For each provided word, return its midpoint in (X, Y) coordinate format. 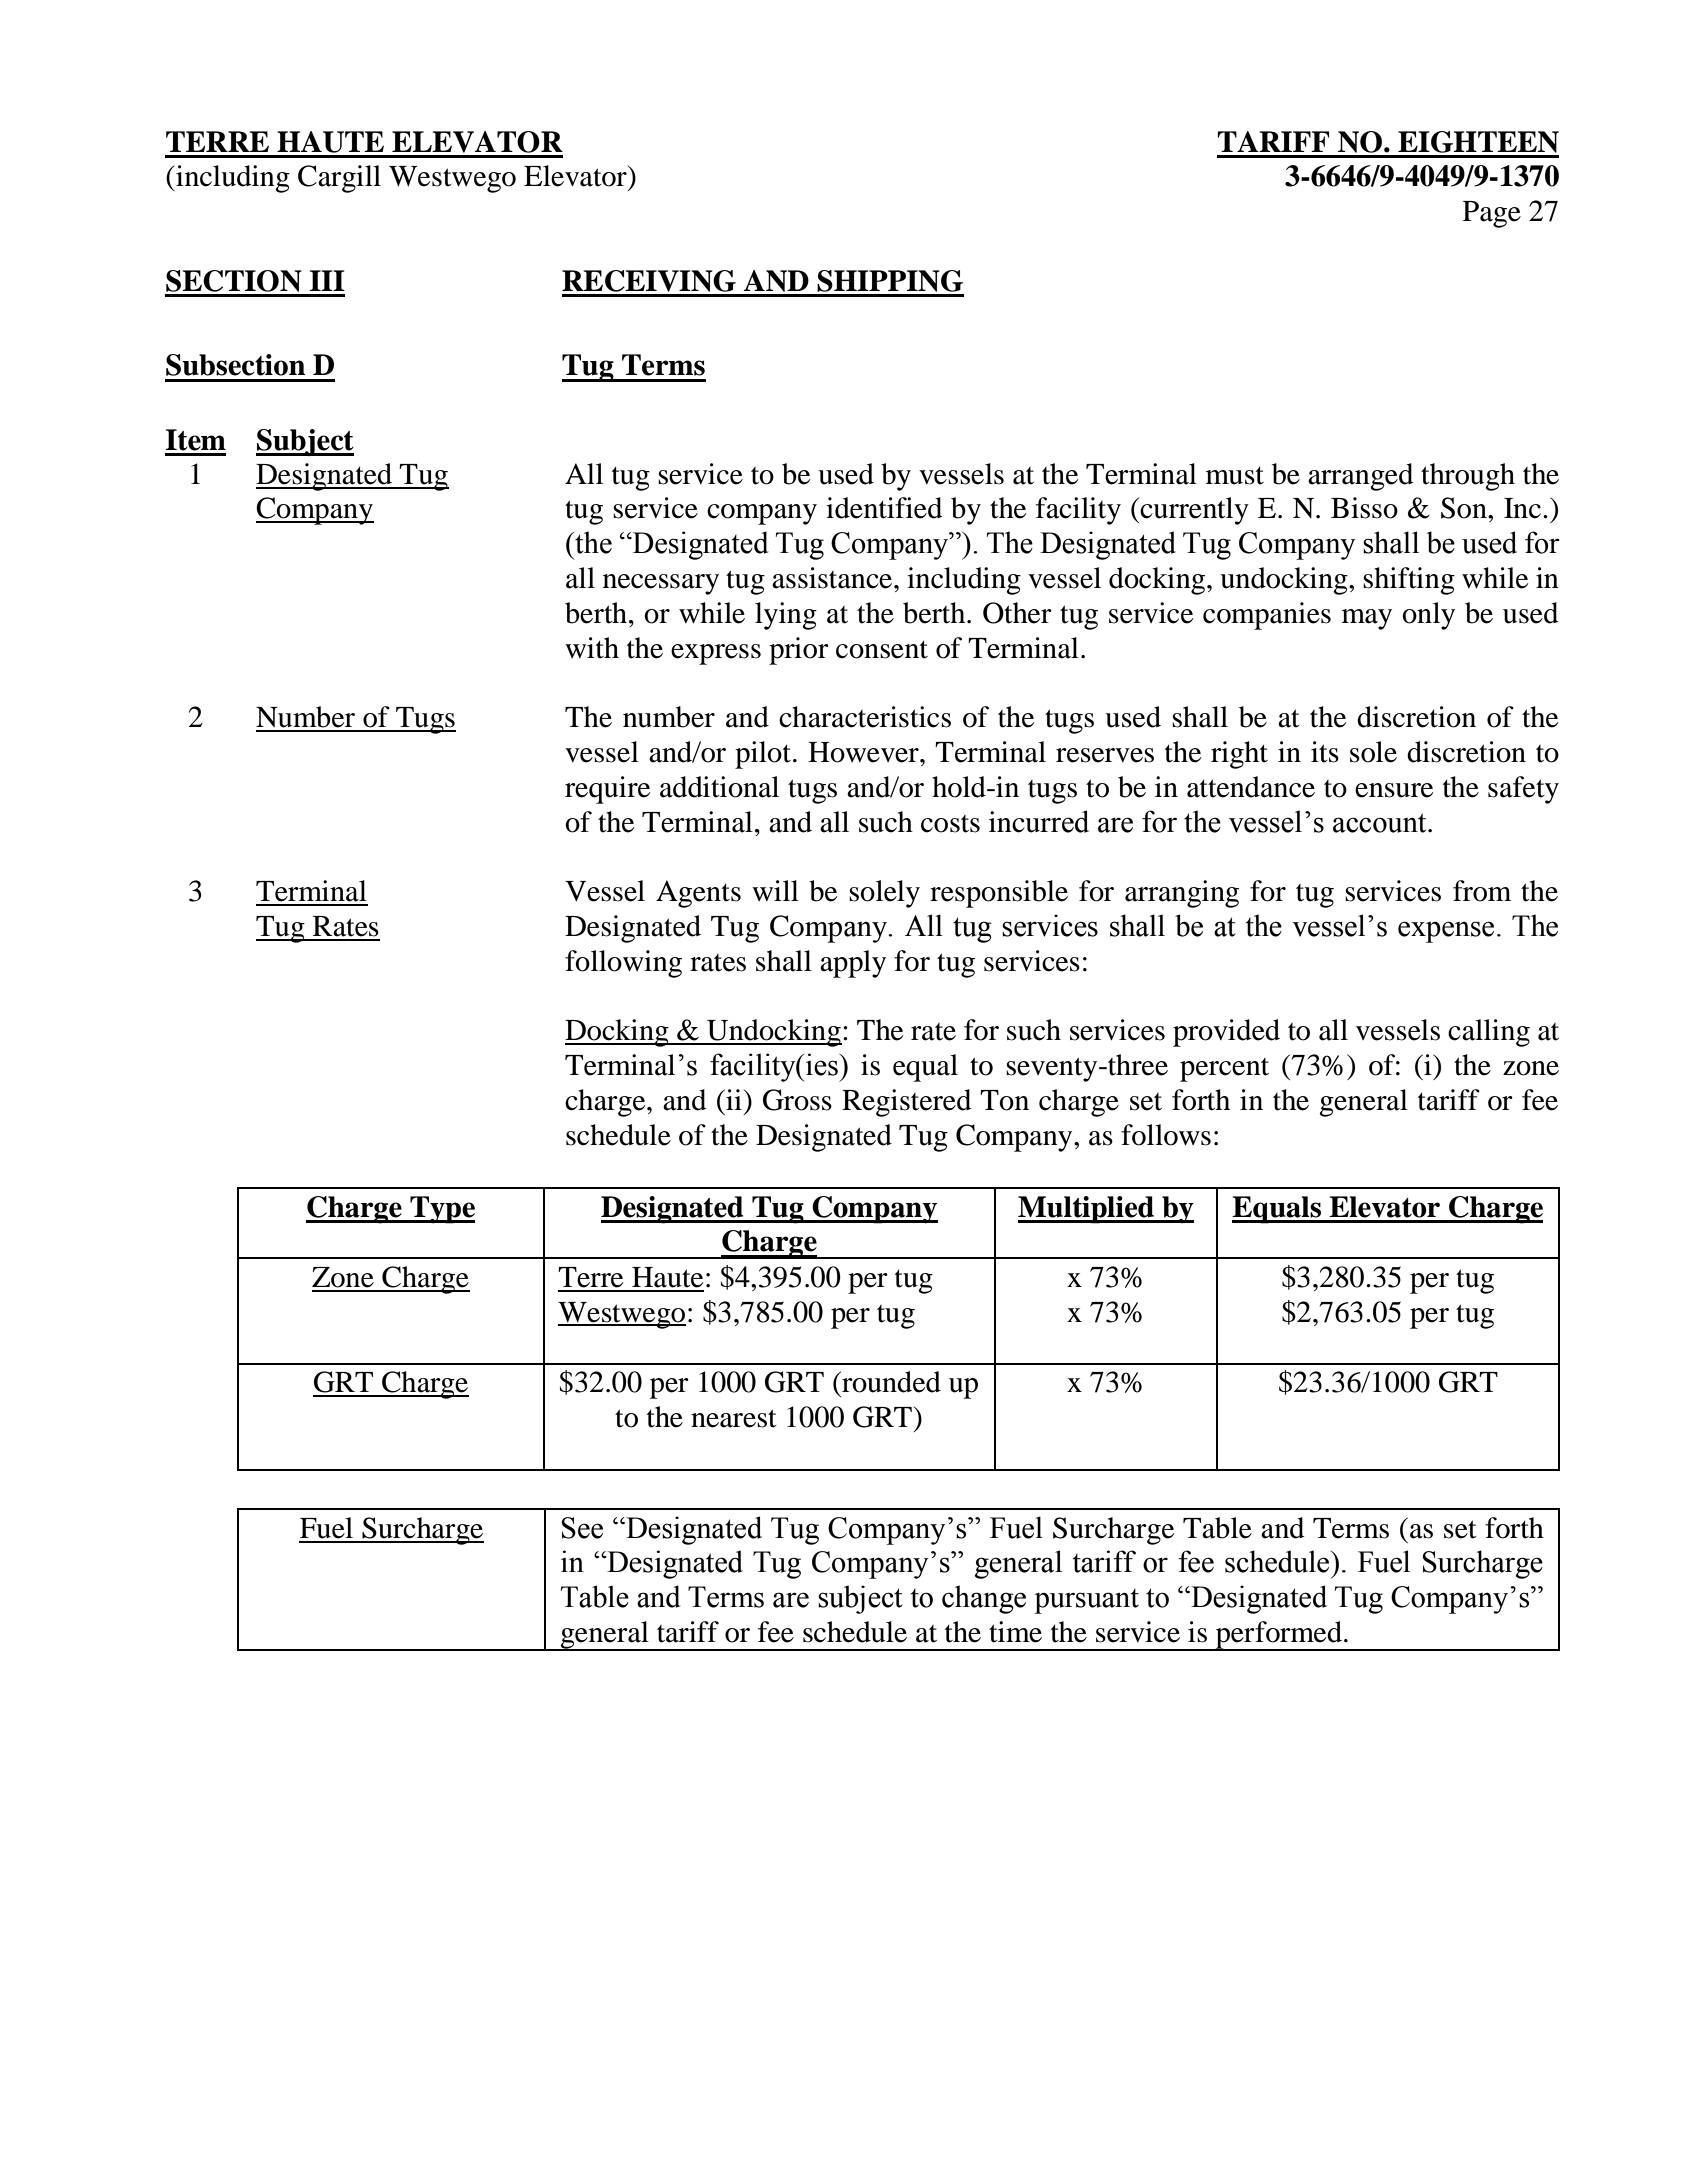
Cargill (339, 179)
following (623, 964)
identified (884, 508)
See (582, 1528)
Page (1492, 214)
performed (1279, 1636)
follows (1166, 1135)
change (984, 1599)
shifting (1409, 581)
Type (441, 1210)
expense (1446, 932)
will (775, 890)
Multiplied (1087, 1210)
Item (196, 440)
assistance (833, 578)
